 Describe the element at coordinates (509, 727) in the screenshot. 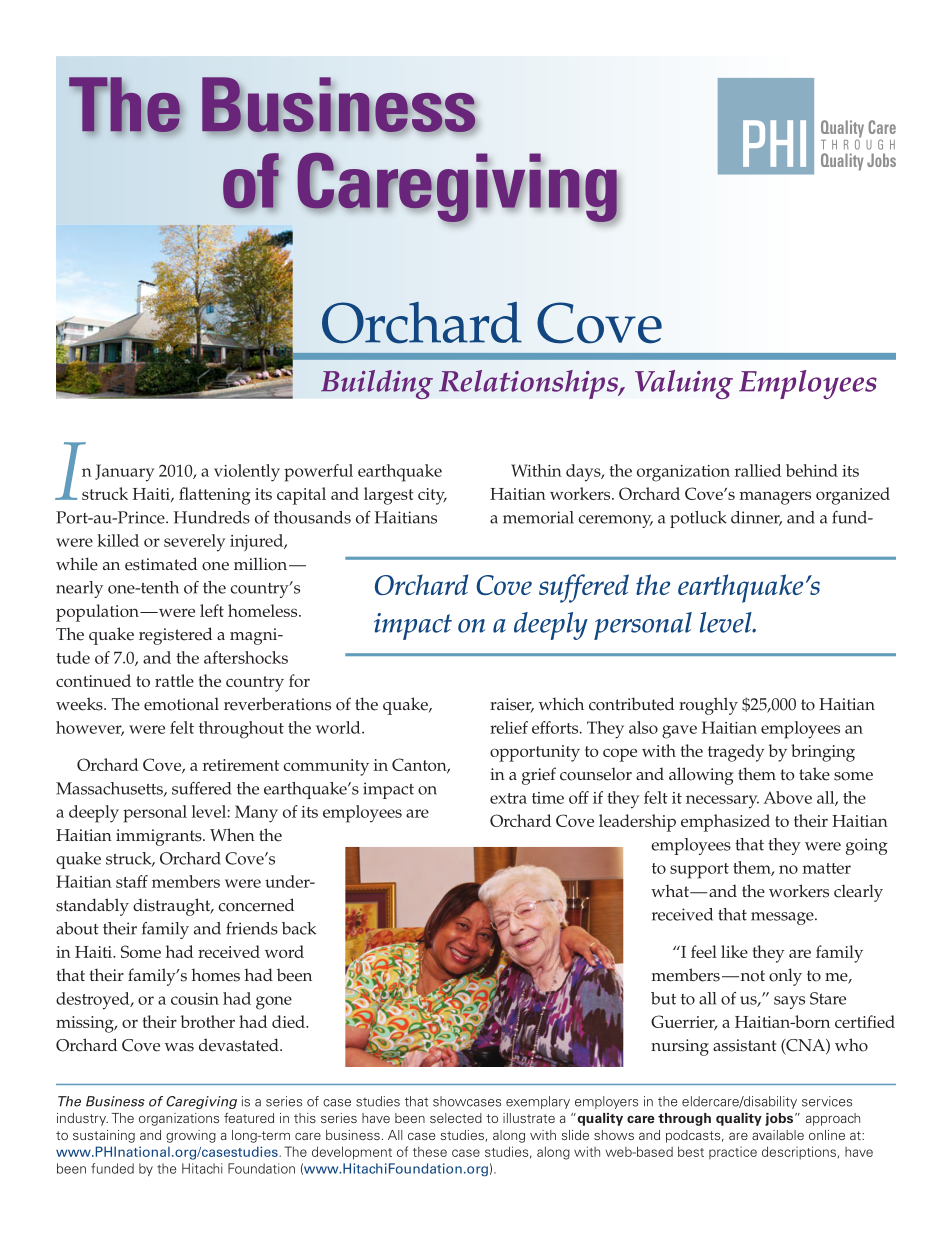

I see `relief` at that location.
